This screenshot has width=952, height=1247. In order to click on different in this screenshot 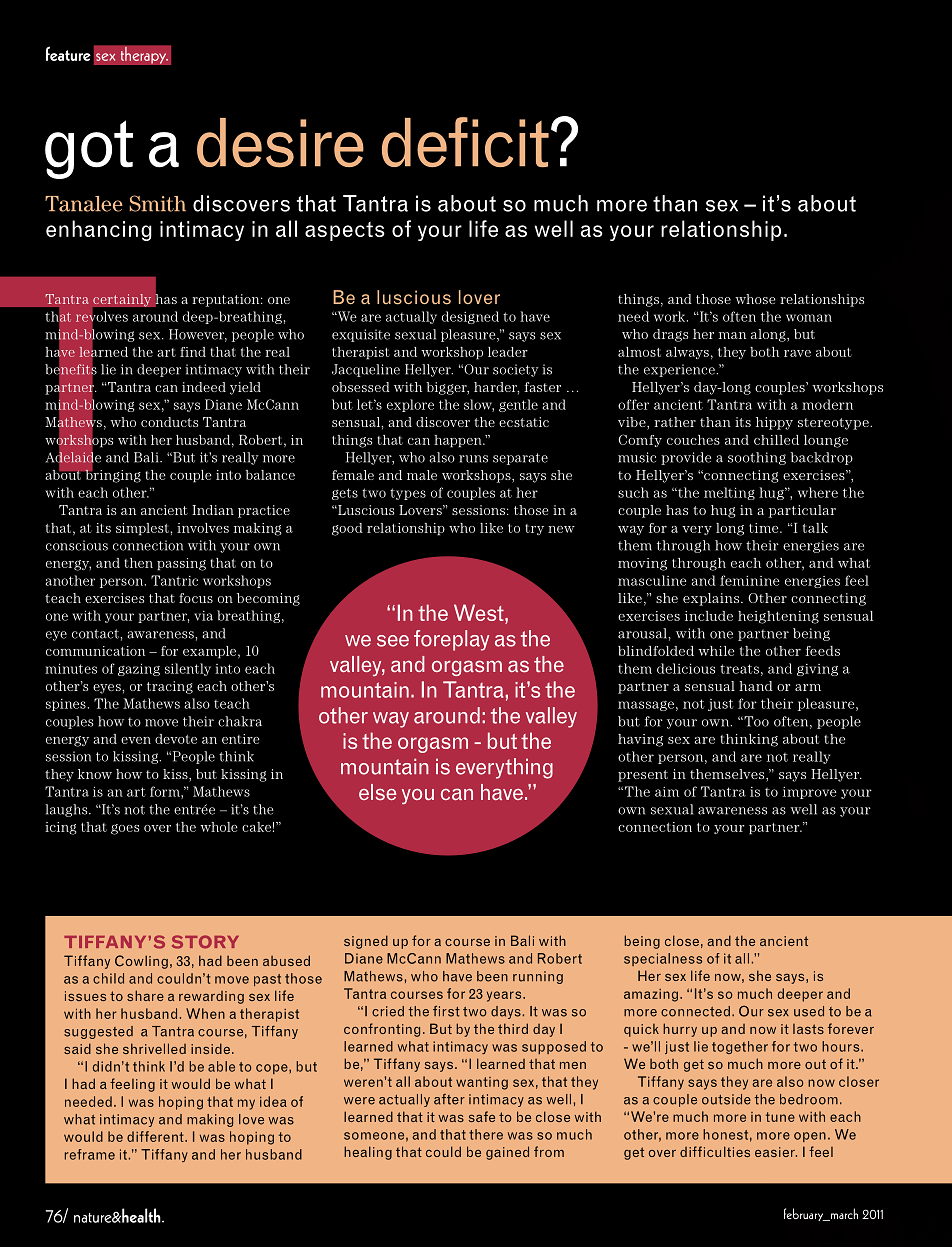, I will do `click(156, 1136)`.
